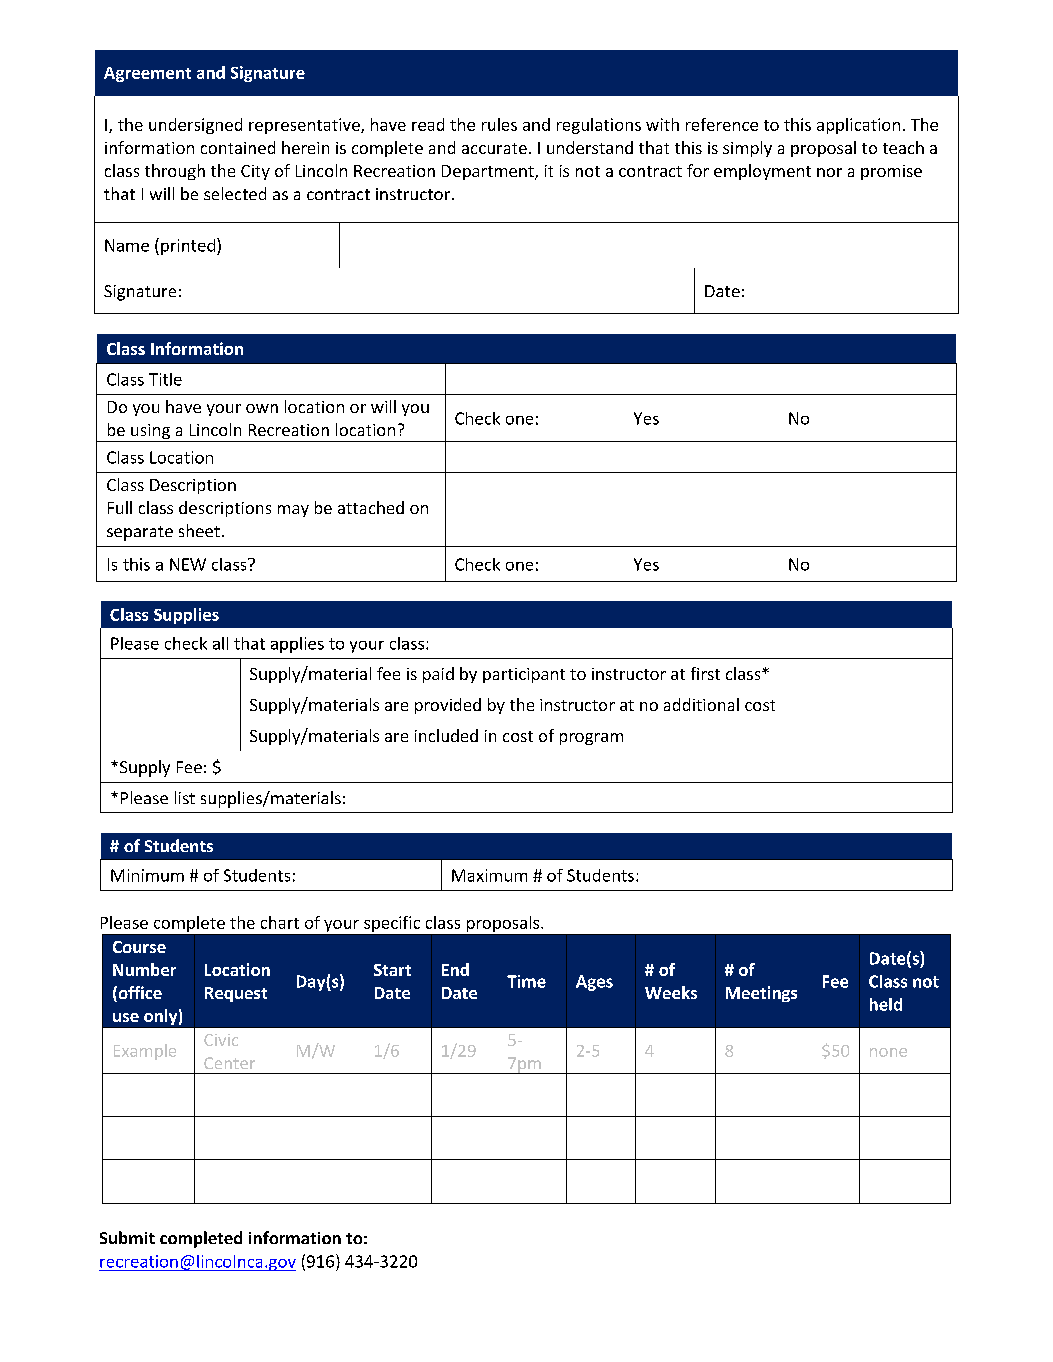  What do you see at coordinates (701, 704) in the screenshot?
I see `additional` at bounding box center [701, 704].
